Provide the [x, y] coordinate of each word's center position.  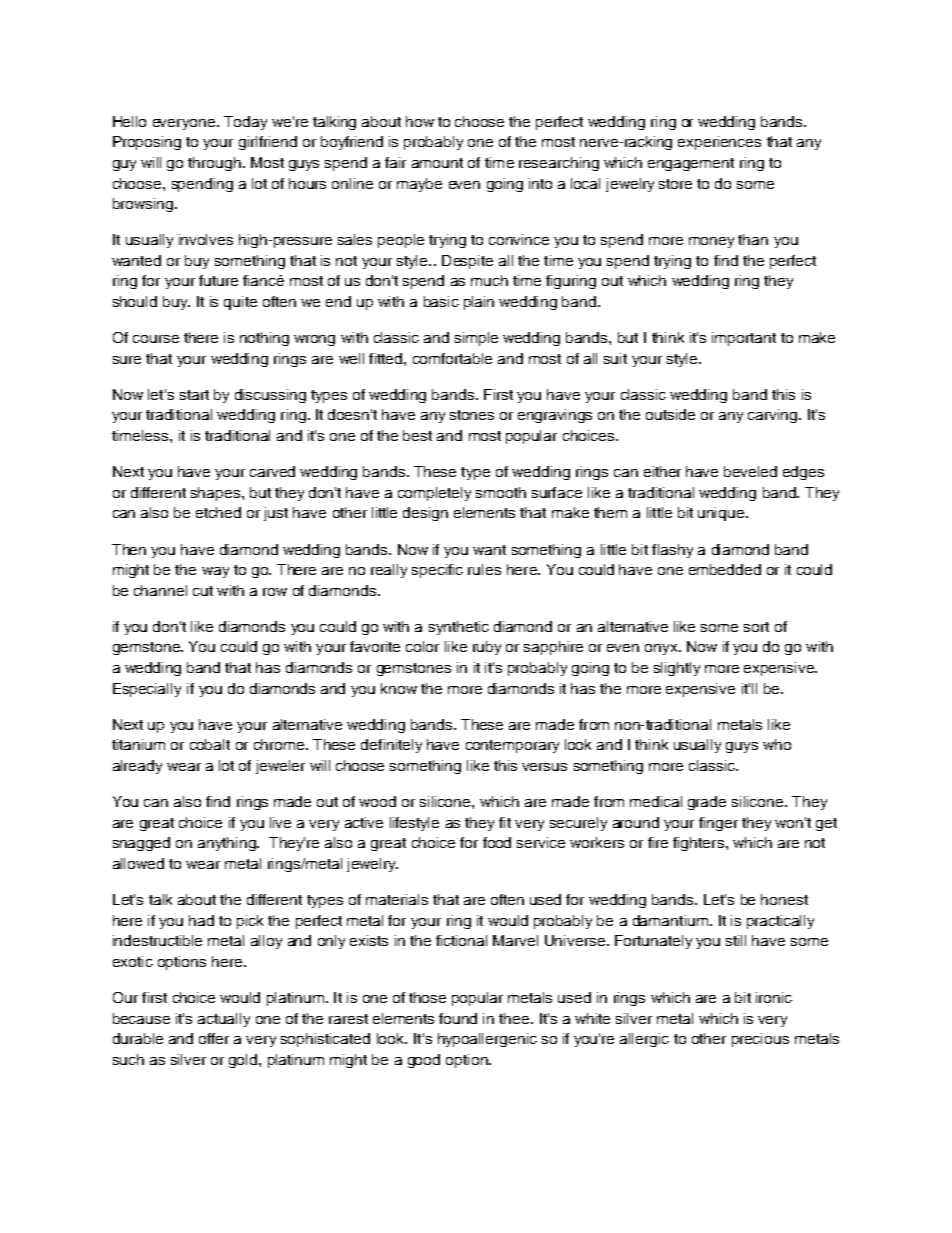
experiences [719, 143]
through [214, 164]
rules [484, 569]
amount [437, 163]
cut [203, 591]
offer [214, 1038]
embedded [725, 569]
